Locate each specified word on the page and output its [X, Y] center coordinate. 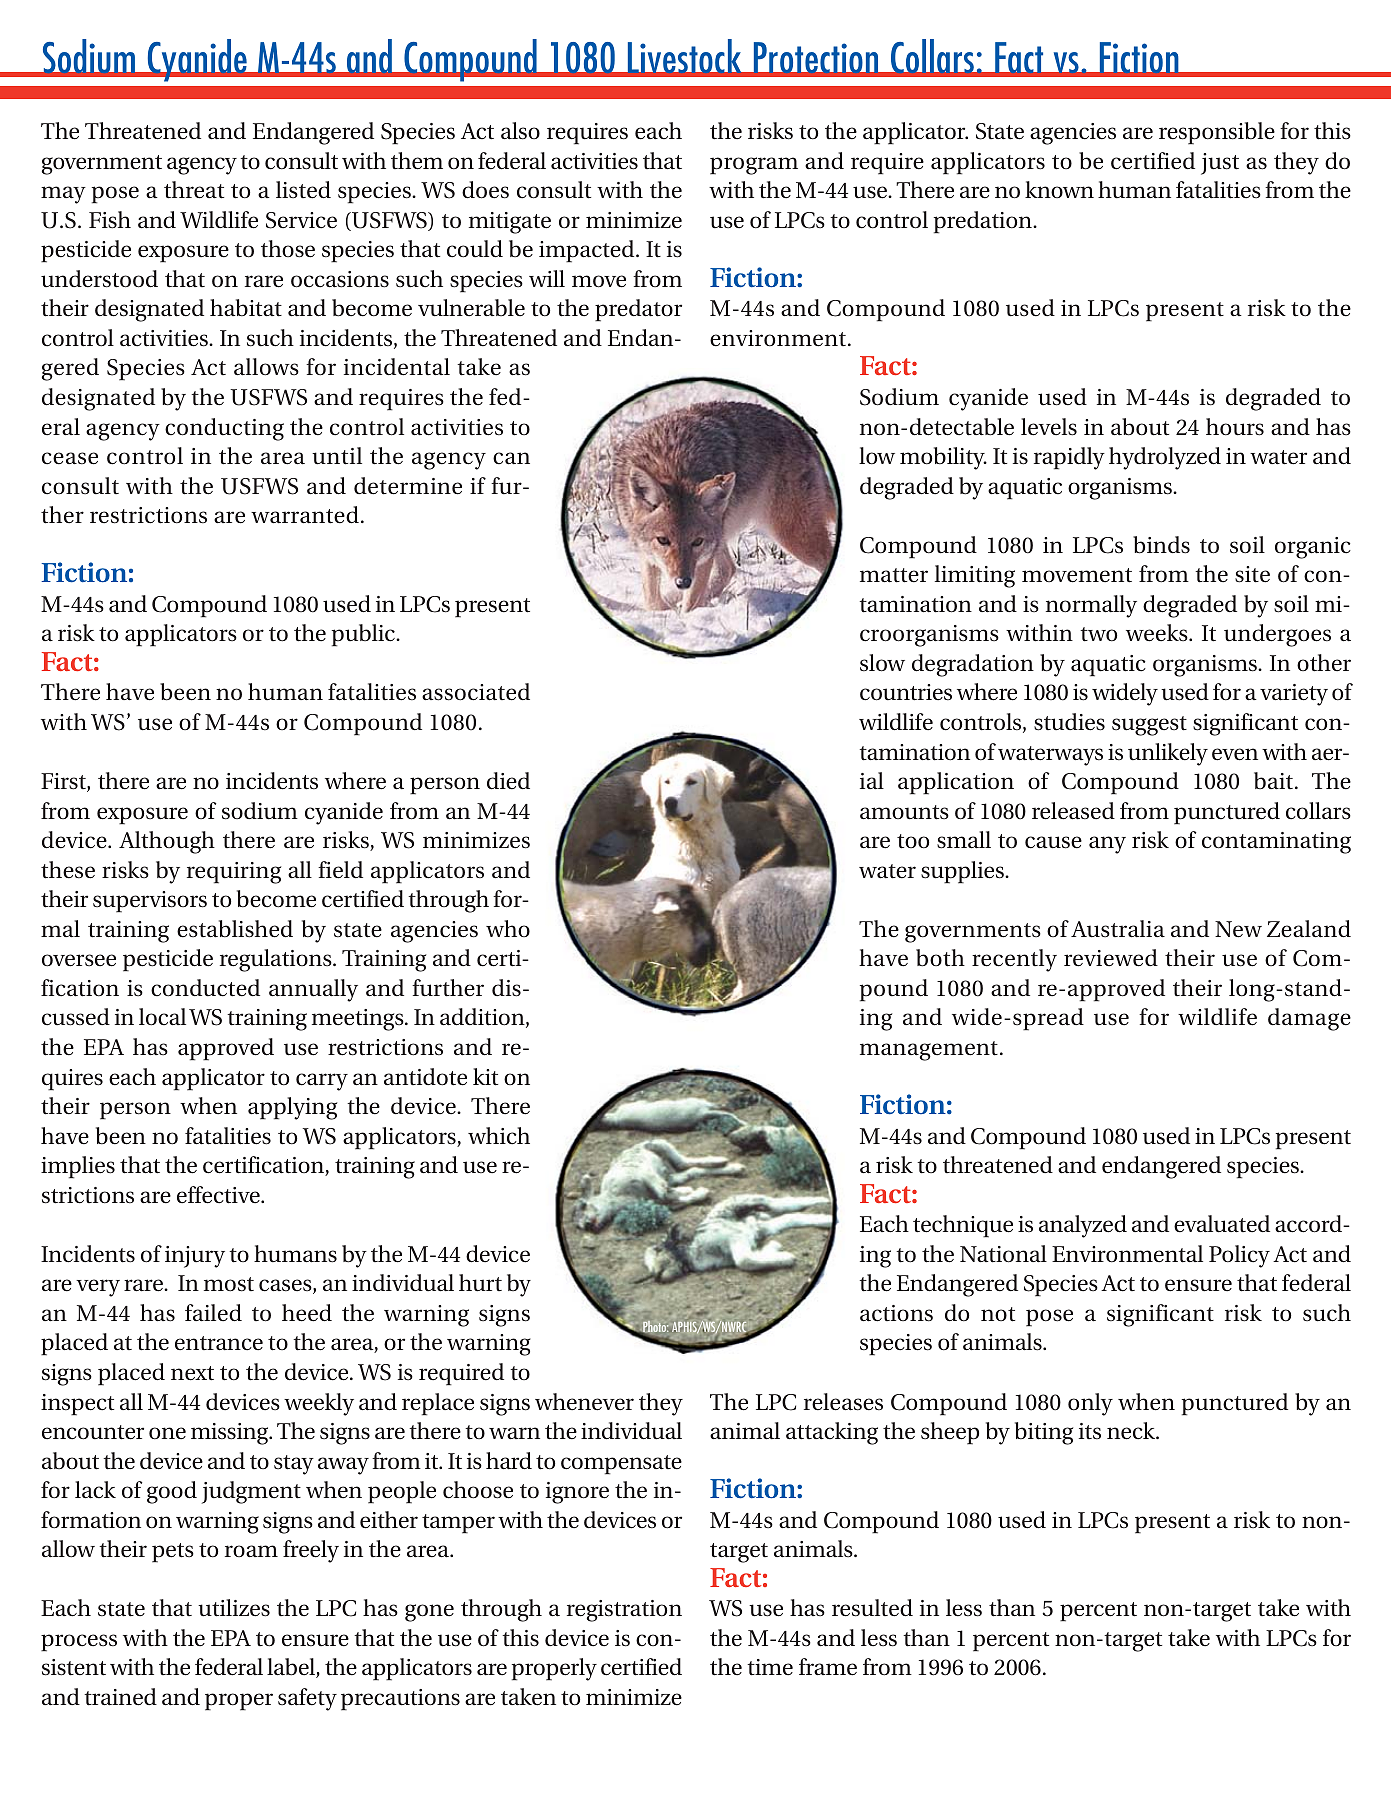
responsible [1217, 133]
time [770, 1667]
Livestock [684, 57]
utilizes [234, 1608]
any [1107, 845]
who [508, 928]
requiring [234, 873]
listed [303, 190]
